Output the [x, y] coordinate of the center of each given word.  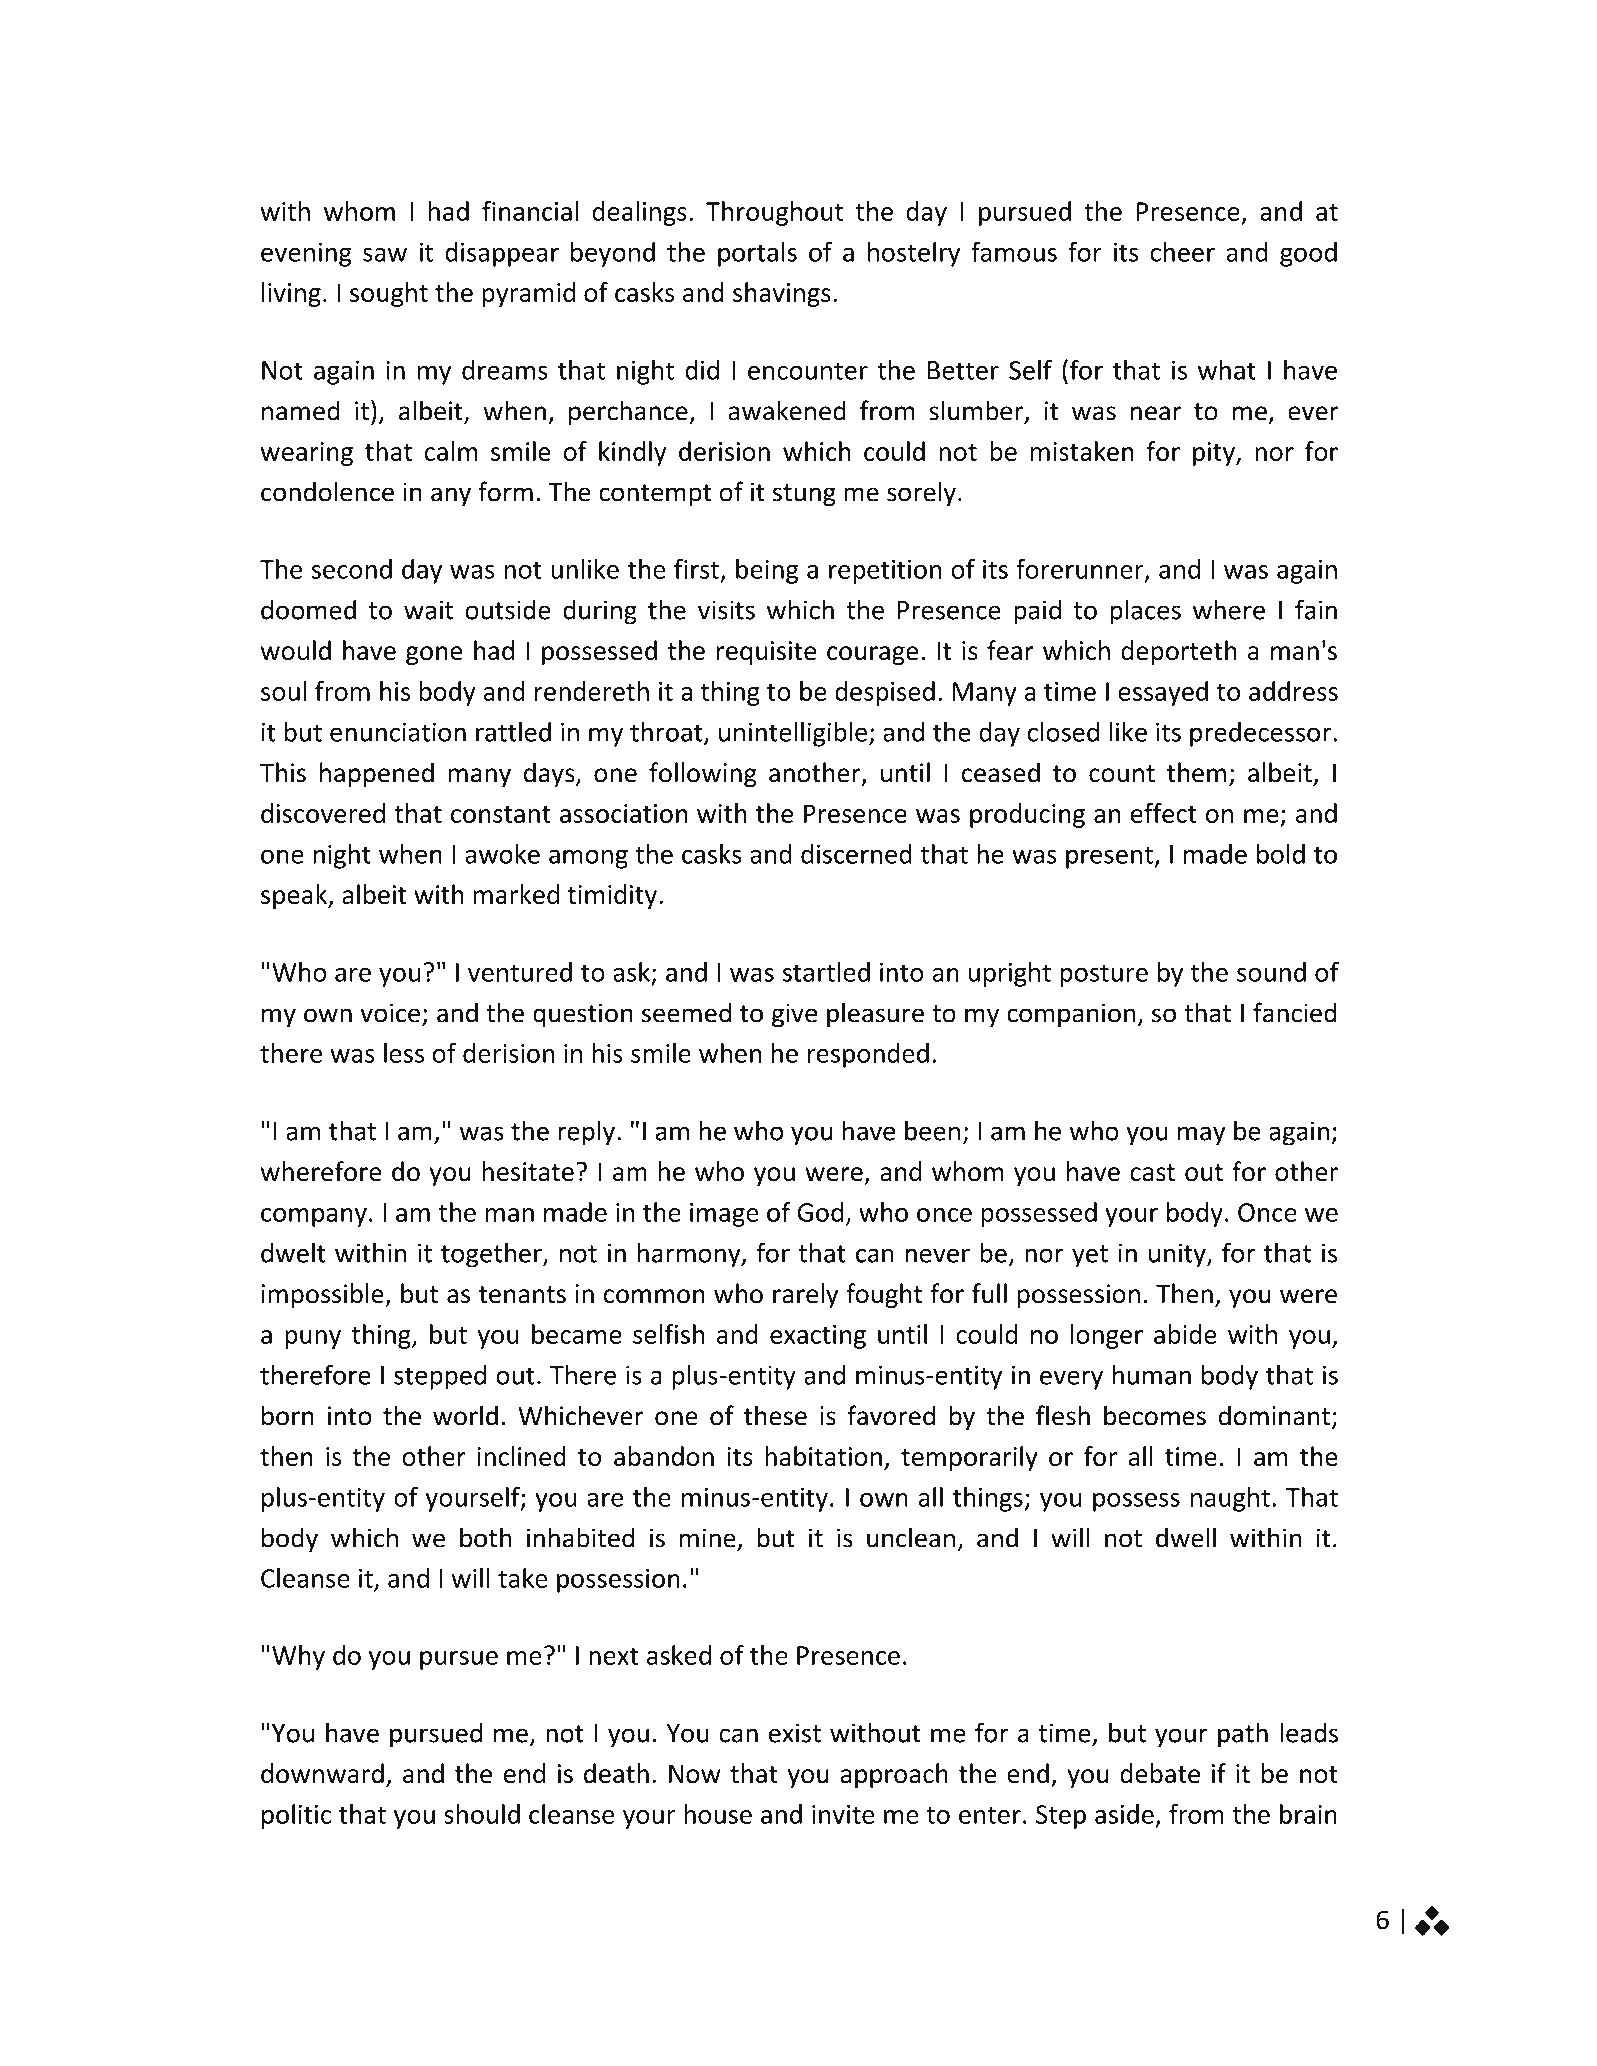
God [820, 1212]
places [1145, 612]
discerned [856, 854]
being [767, 571]
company [314, 1217]
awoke [502, 854]
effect [1164, 813]
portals [757, 254]
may [1201, 1136]
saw [385, 254]
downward [322, 1773]
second [352, 569]
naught [1230, 1499]
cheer [1182, 252]
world [465, 1415]
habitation [823, 1456]
